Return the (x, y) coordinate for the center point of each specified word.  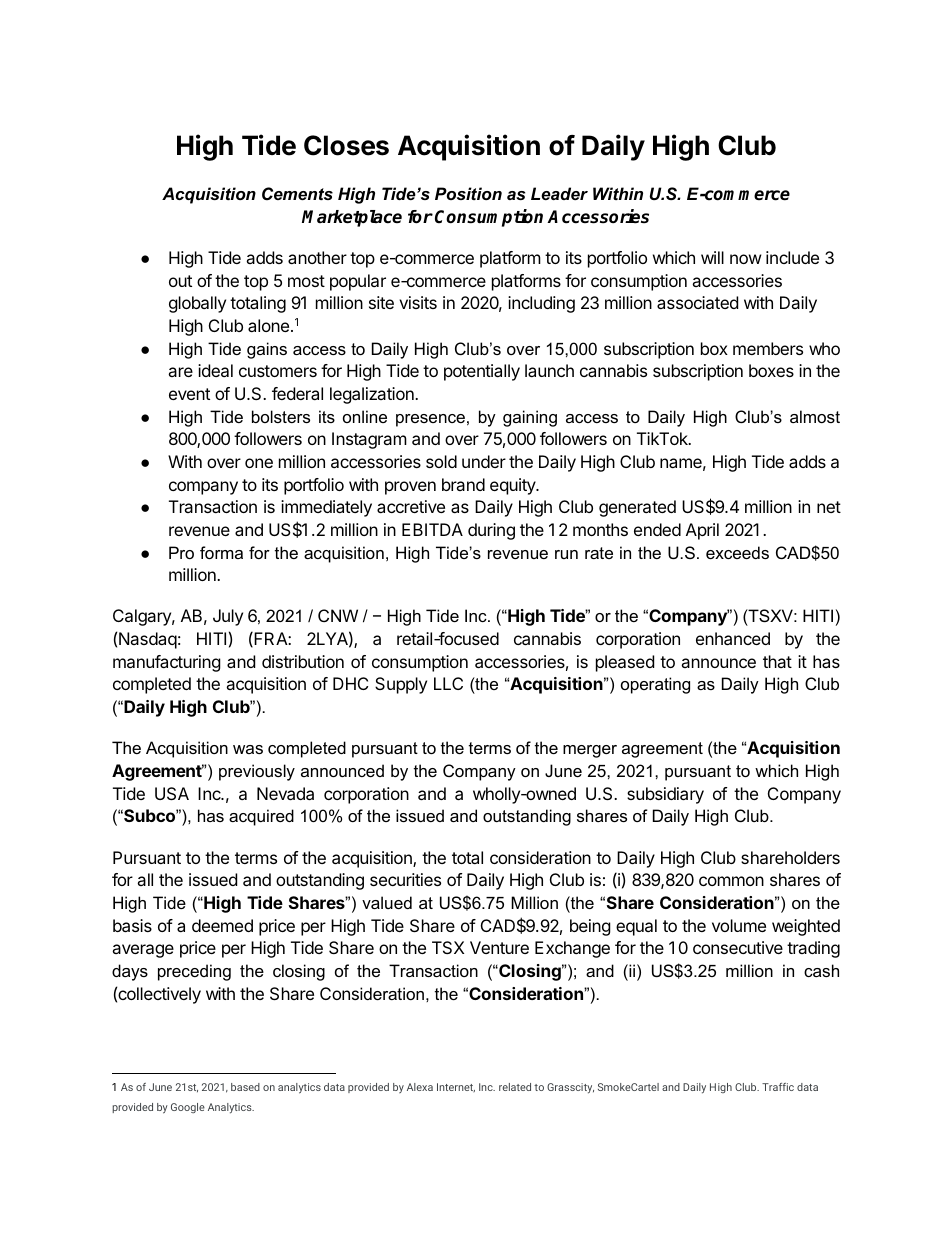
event (189, 394)
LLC (448, 683)
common (731, 881)
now (746, 259)
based (245, 1087)
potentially (482, 372)
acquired (261, 817)
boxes (771, 370)
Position (468, 193)
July (228, 617)
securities (405, 879)
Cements (297, 193)
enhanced (733, 638)
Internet (456, 1087)
